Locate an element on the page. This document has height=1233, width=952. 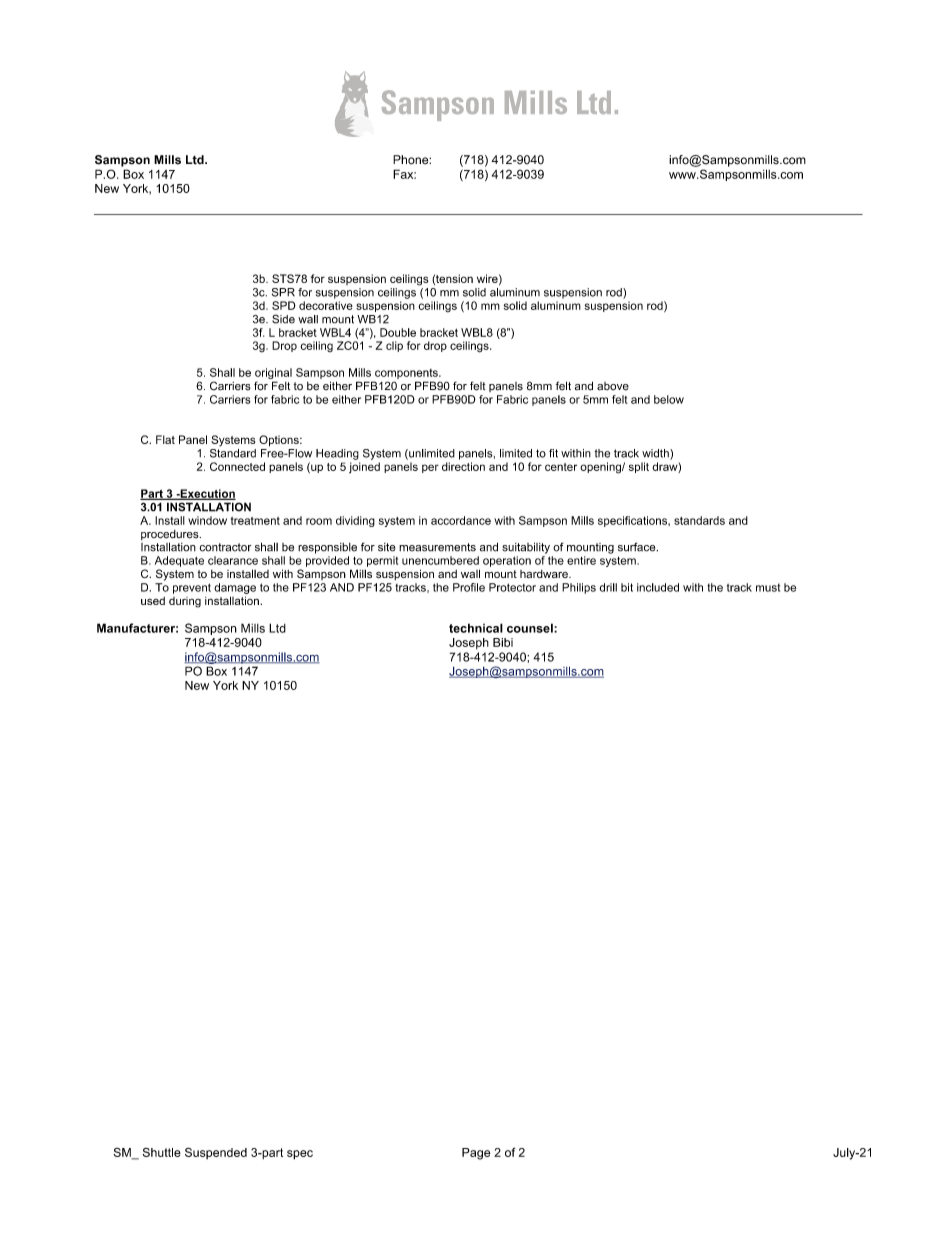
window is located at coordinates (207, 520).
